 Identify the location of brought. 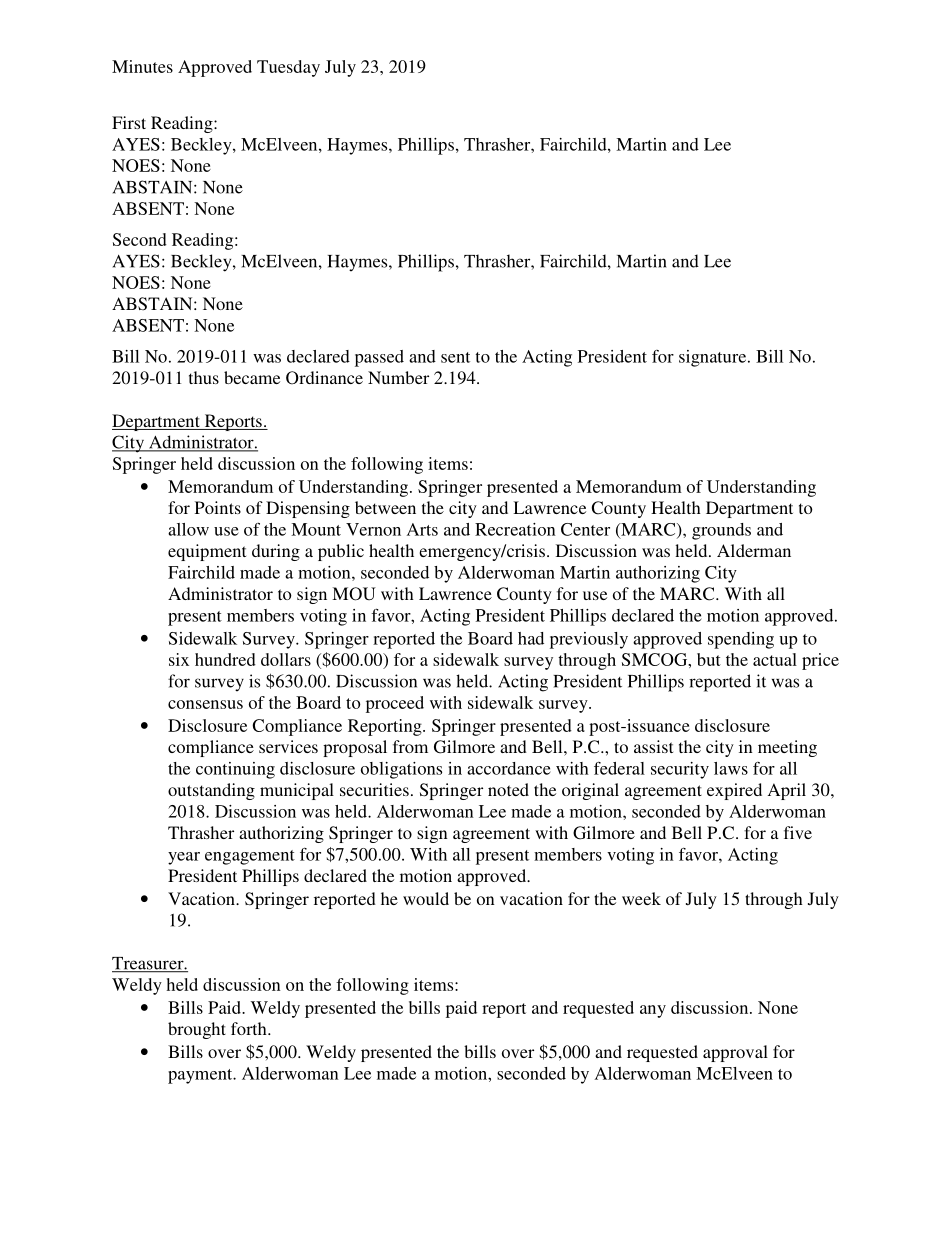
(197, 1030).
